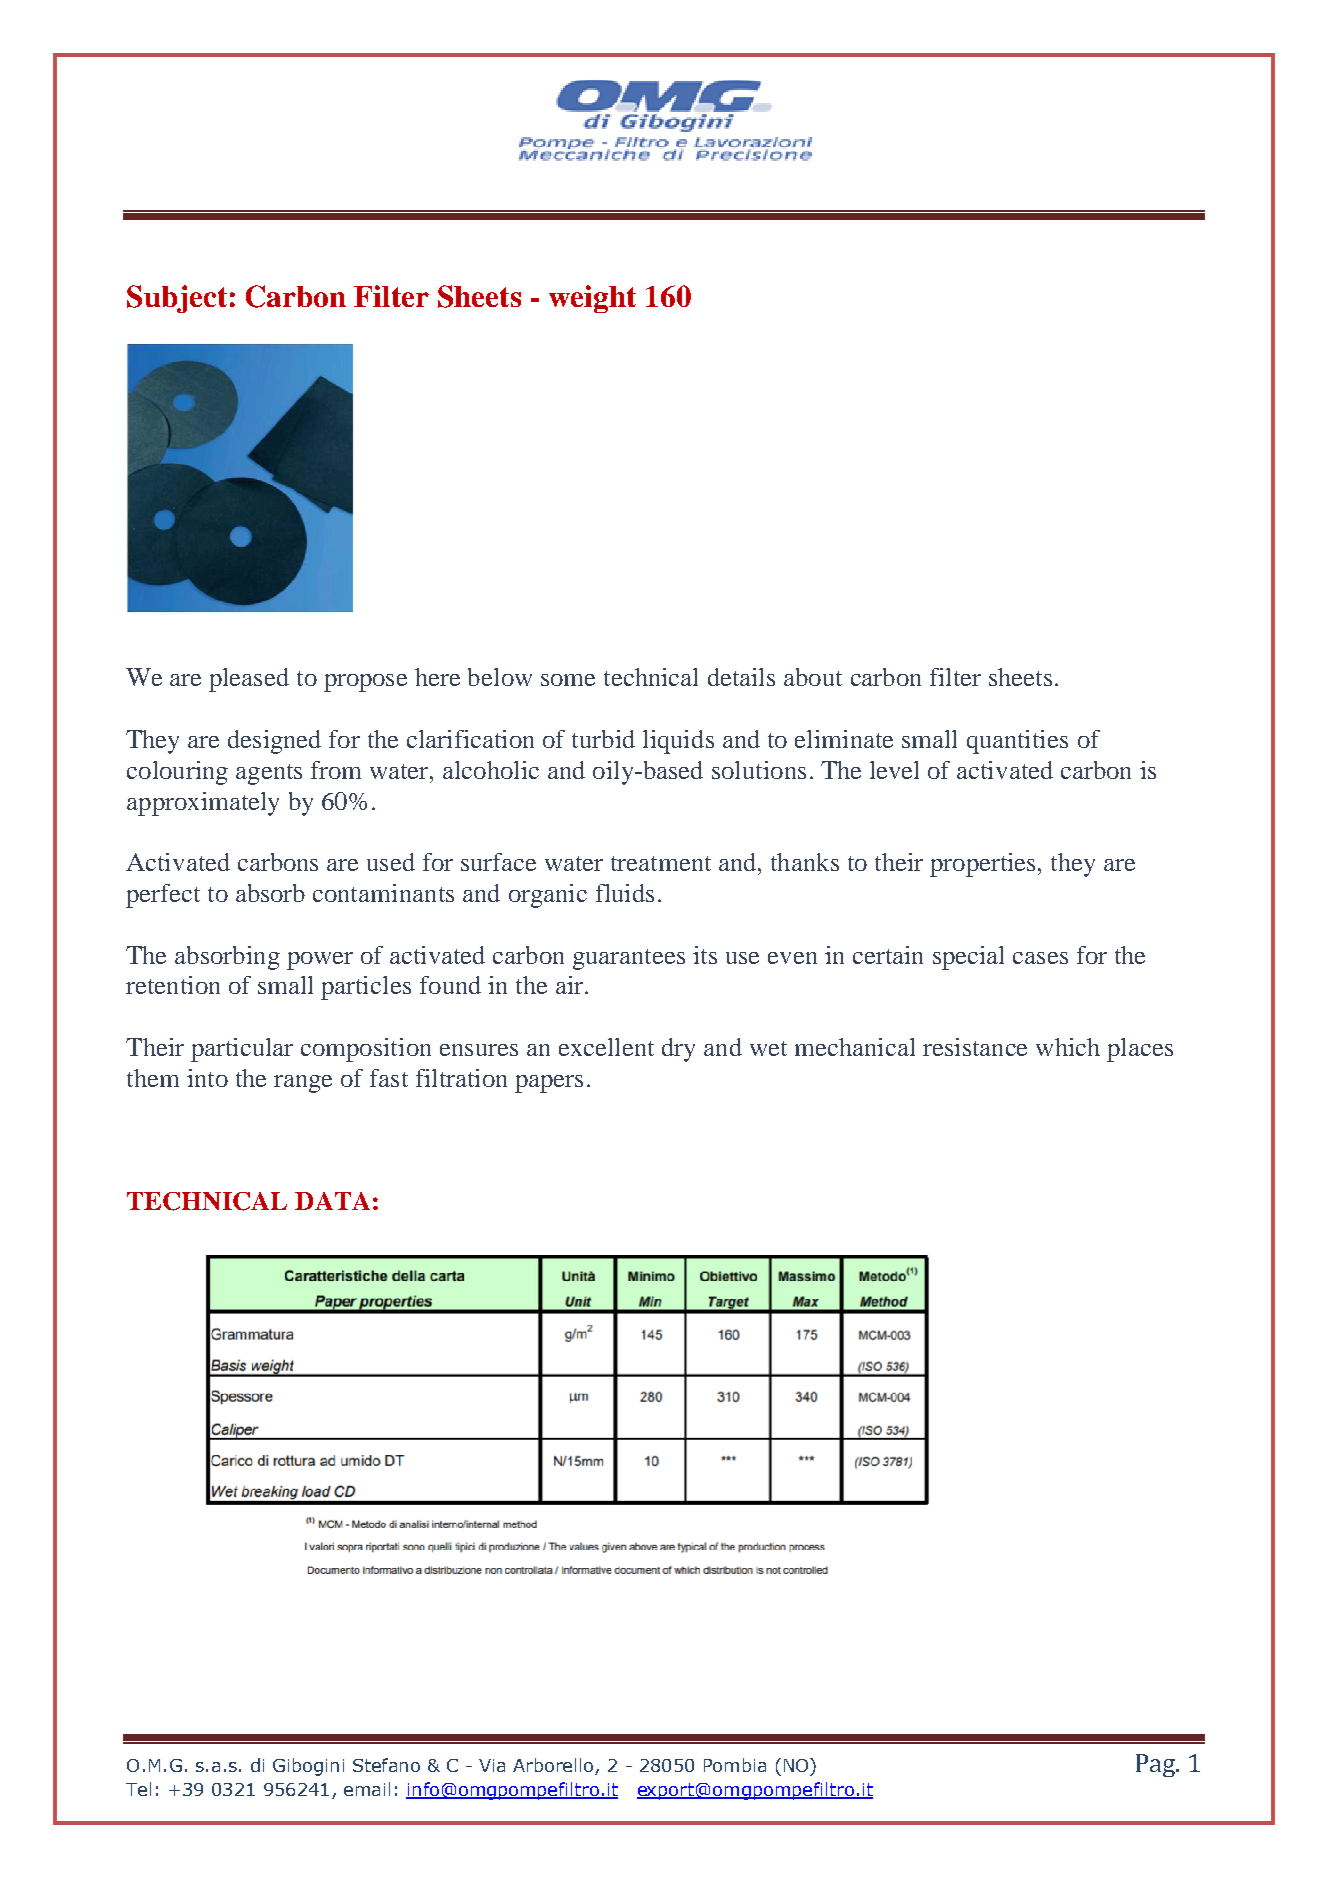 This screenshot has height=1878, width=1328. I want to click on treatment, so click(661, 863).
